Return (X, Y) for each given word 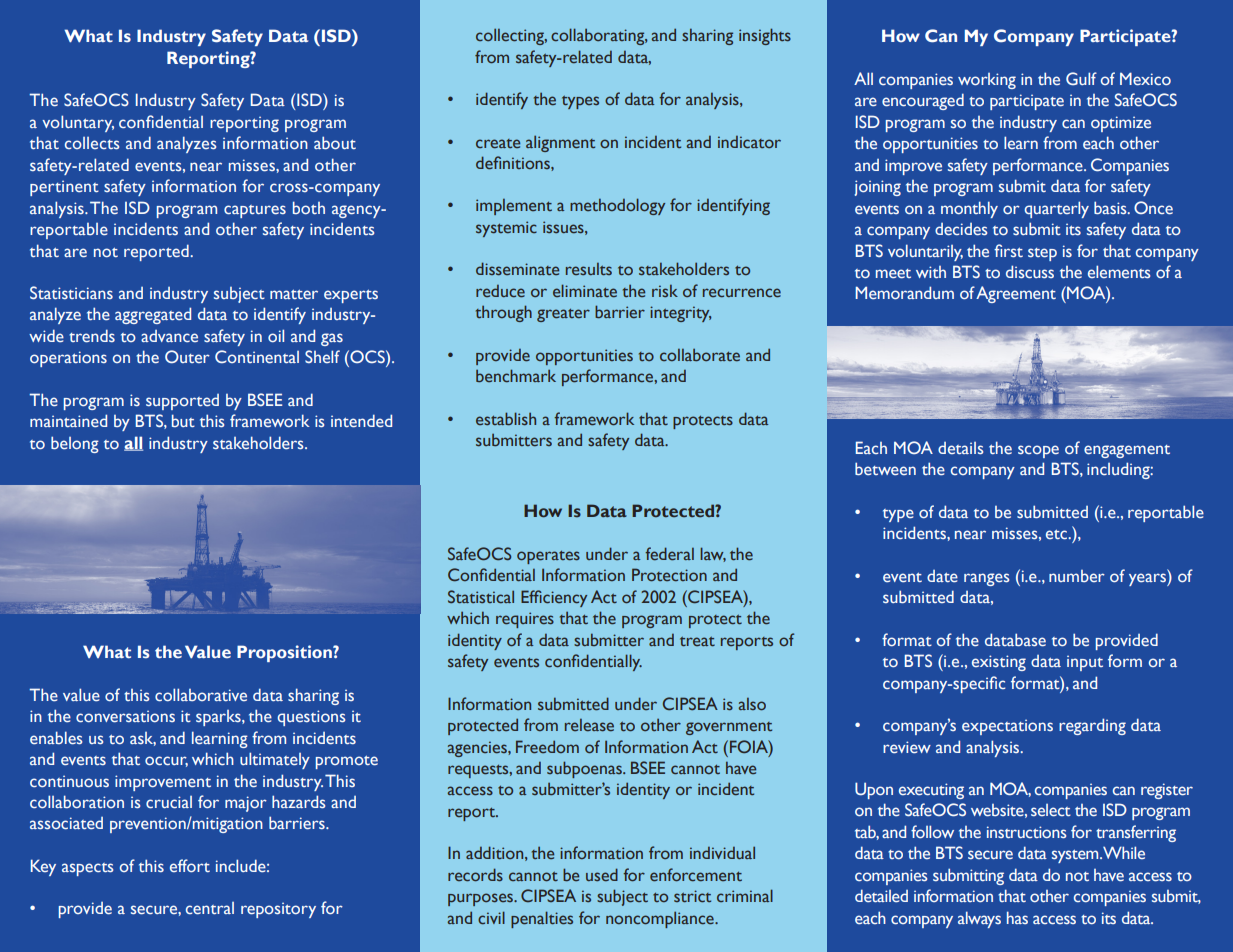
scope (1038, 451)
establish (506, 419)
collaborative (201, 694)
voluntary (78, 123)
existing (999, 663)
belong (75, 444)
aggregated (153, 315)
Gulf (1081, 78)
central (210, 908)
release (589, 725)
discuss (1030, 271)
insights (765, 36)
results (589, 269)
